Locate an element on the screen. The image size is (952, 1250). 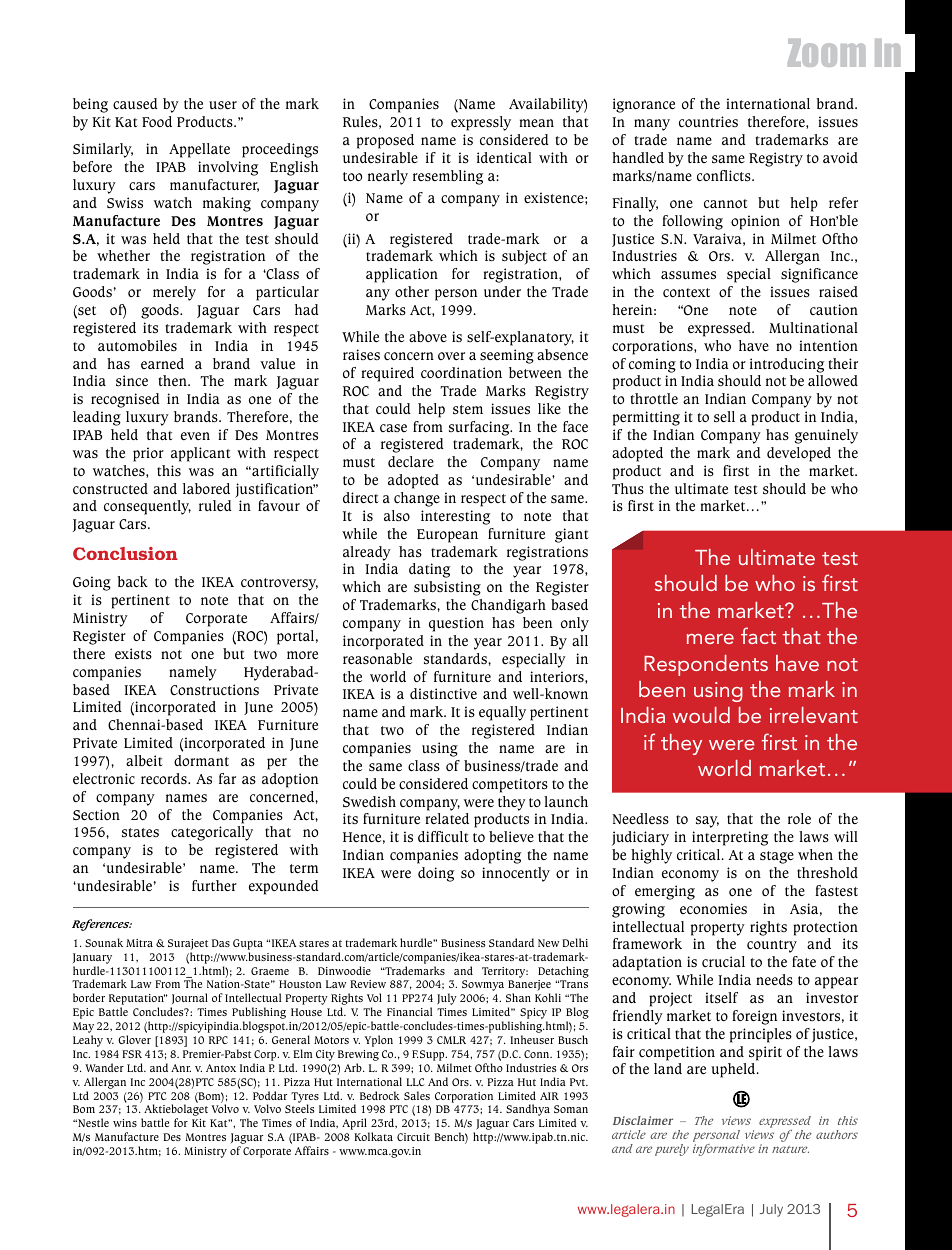
back is located at coordinates (132, 582).
